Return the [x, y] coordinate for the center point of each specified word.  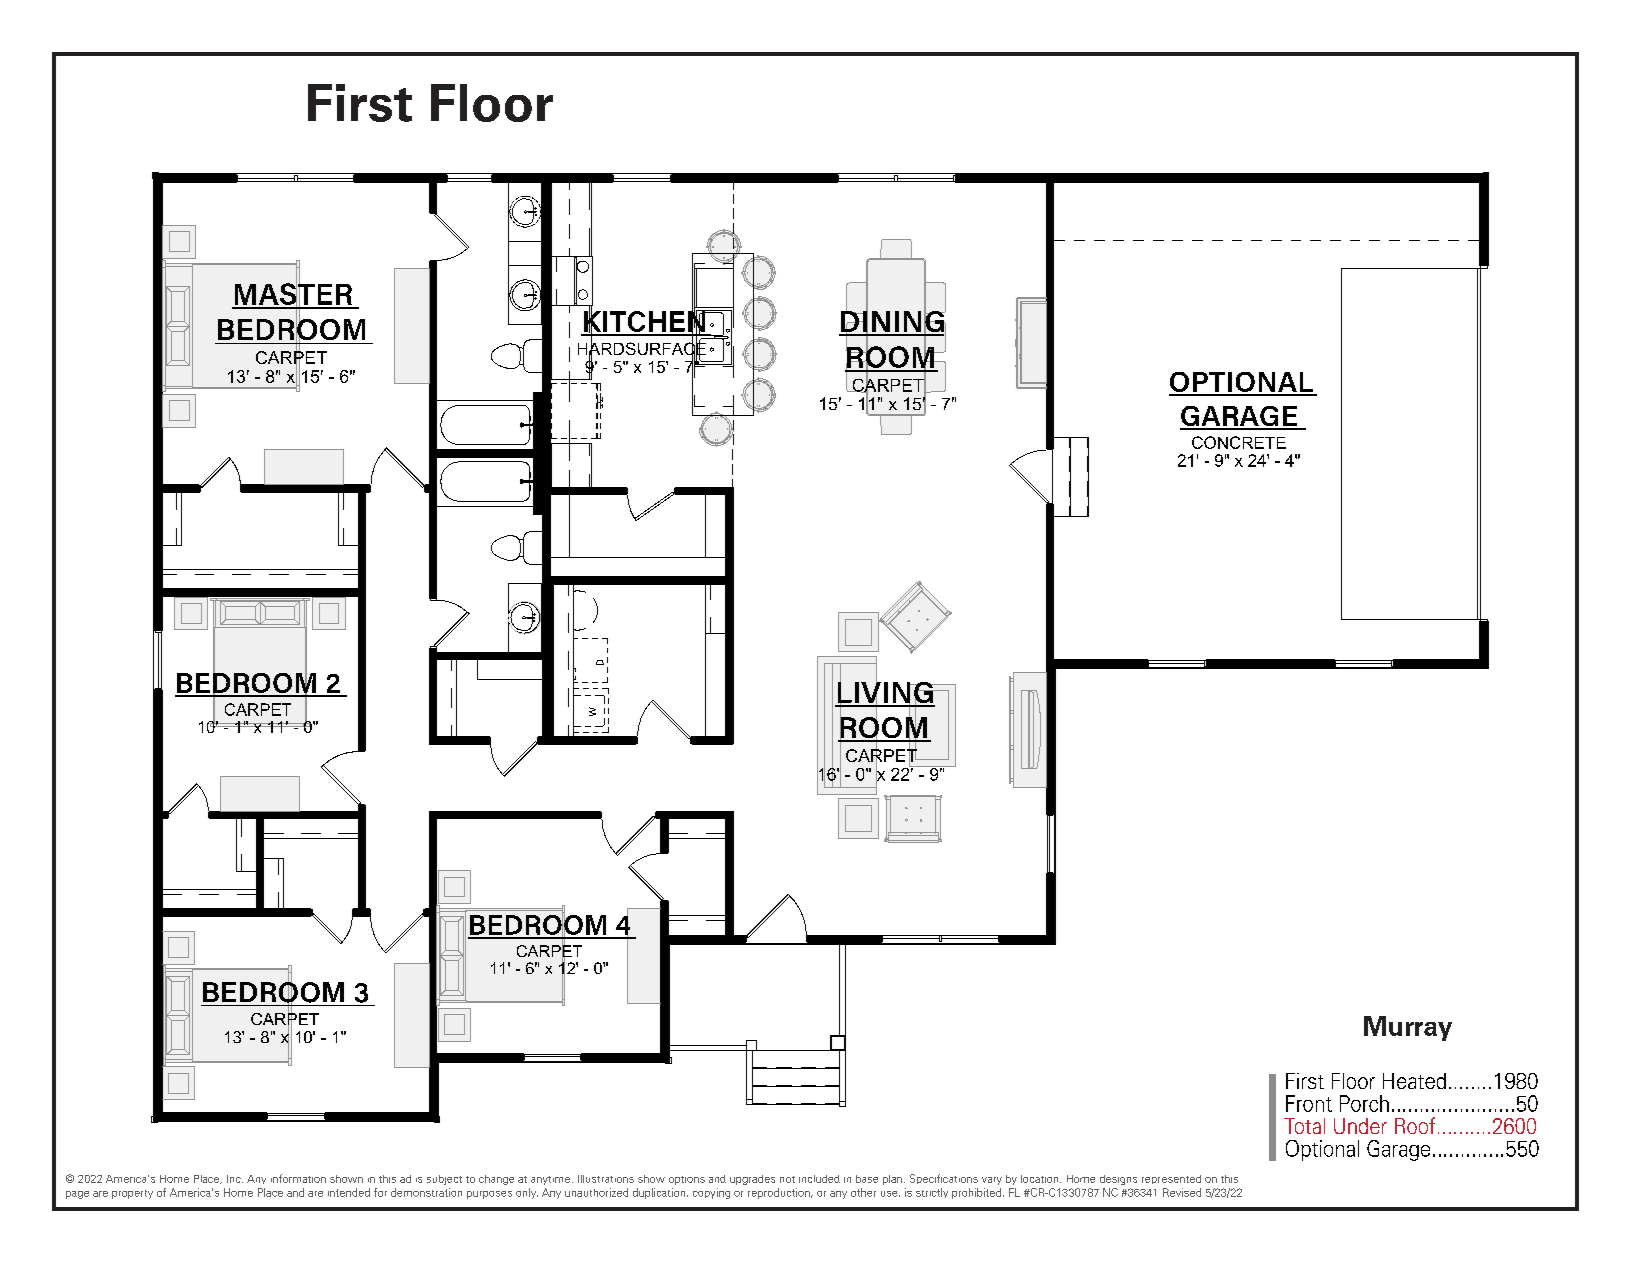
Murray [1408, 1028]
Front [1309, 1103]
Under [1360, 1126]
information [298, 1178]
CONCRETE [1239, 442]
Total [1304, 1126]
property [132, 1194]
